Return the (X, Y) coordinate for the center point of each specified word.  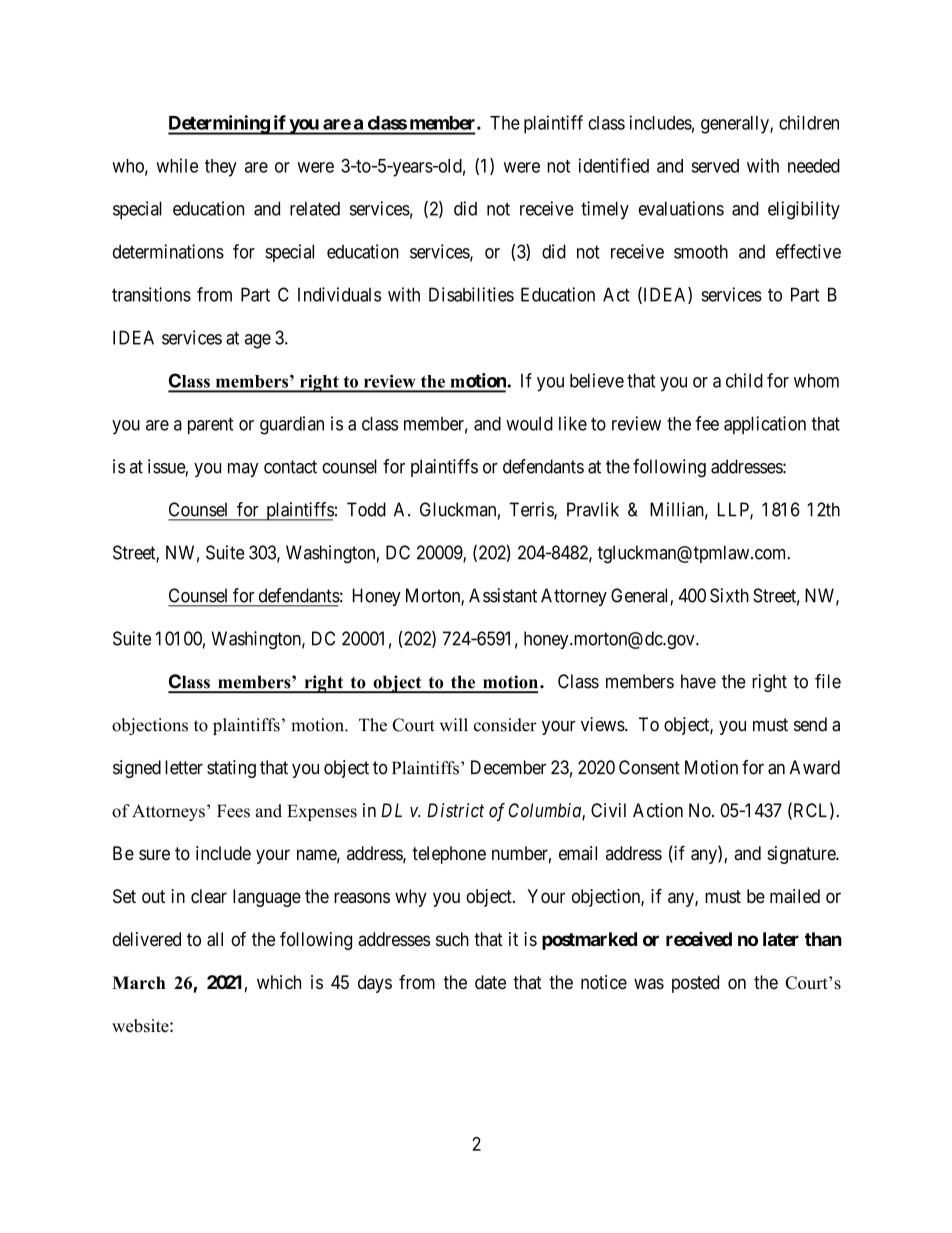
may (243, 470)
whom (816, 380)
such (452, 939)
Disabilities (471, 294)
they (221, 168)
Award (815, 767)
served (715, 166)
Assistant (503, 595)
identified (613, 165)
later (781, 939)
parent (210, 425)
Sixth (729, 595)
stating (231, 769)
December (508, 767)
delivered (147, 939)
